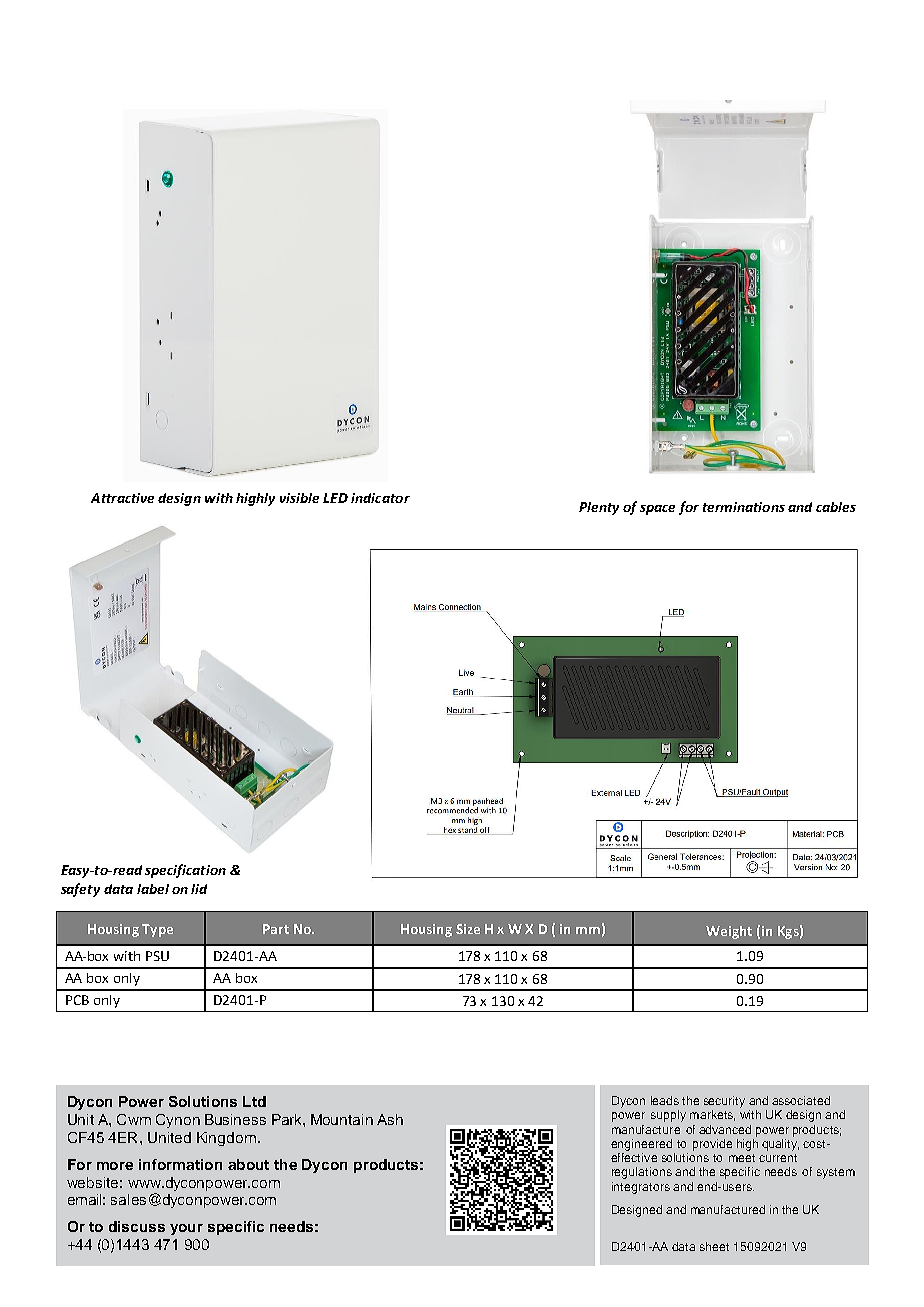 Image resolution: width=924 pixels, height=1307 pixels. Describe the element at coordinates (157, 956) in the image. I see `PSU` at that location.
